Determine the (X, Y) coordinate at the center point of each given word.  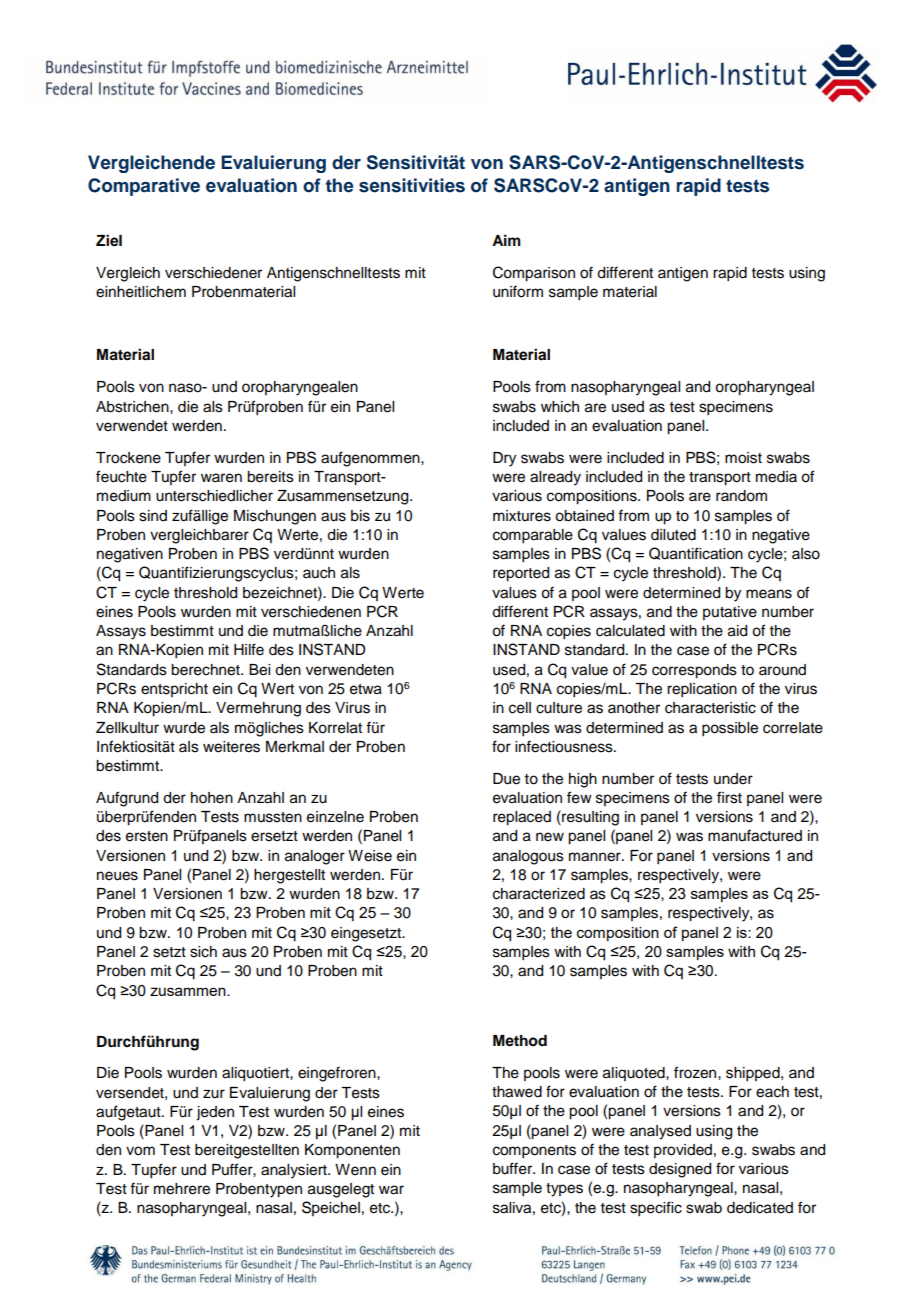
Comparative (144, 187)
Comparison (534, 274)
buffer (514, 1168)
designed (680, 1170)
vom (140, 1151)
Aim (506, 240)
